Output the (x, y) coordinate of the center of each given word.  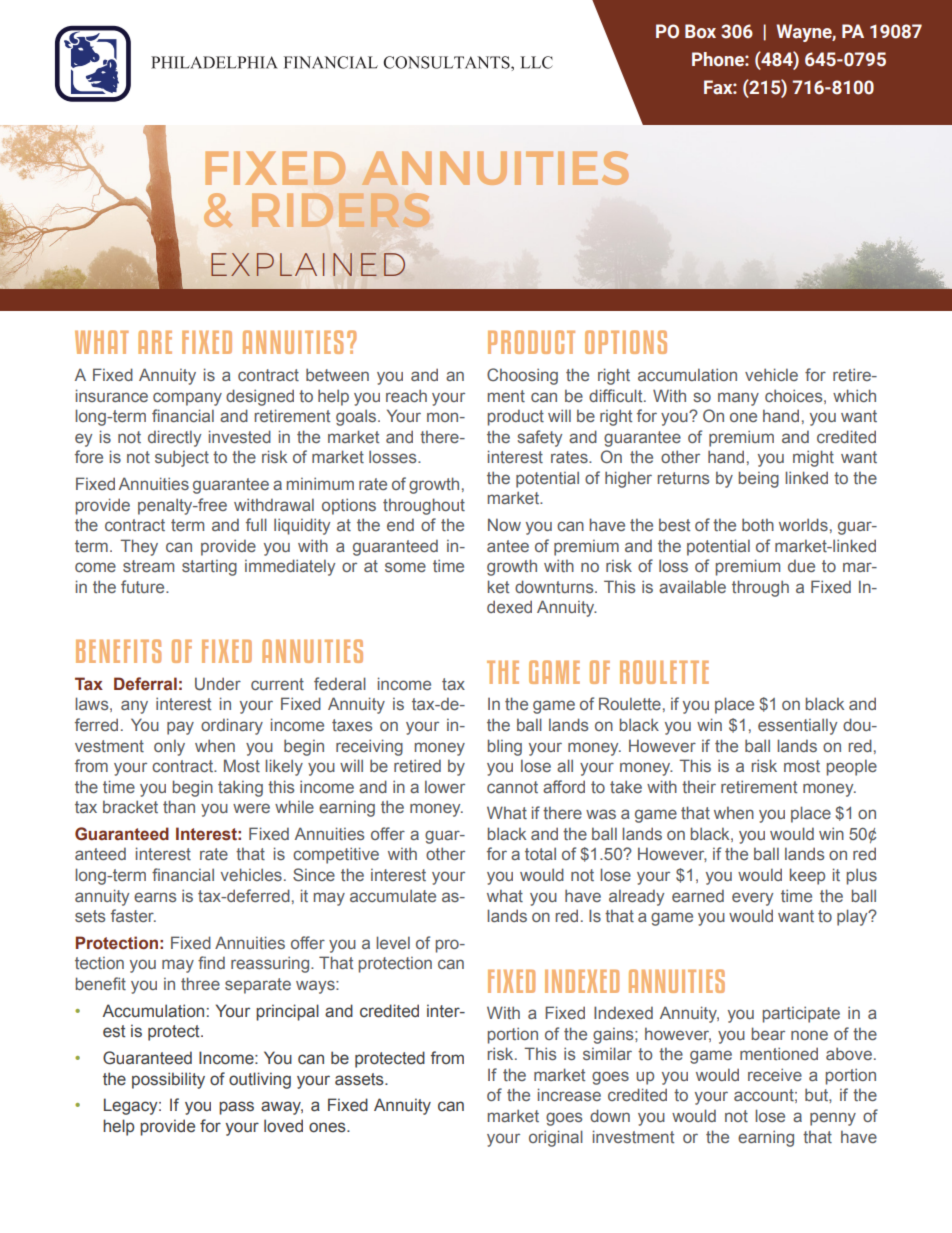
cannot (512, 787)
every (752, 899)
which (854, 395)
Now (504, 524)
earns (155, 897)
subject (182, 458)
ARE (155, 342)
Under (218, 683)
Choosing (522, 376)
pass (236, 1108)
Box (700, 31)
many (738, 399)
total (540, 853)
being (759, 479)
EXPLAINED (308, 264)
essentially (797, 726)
